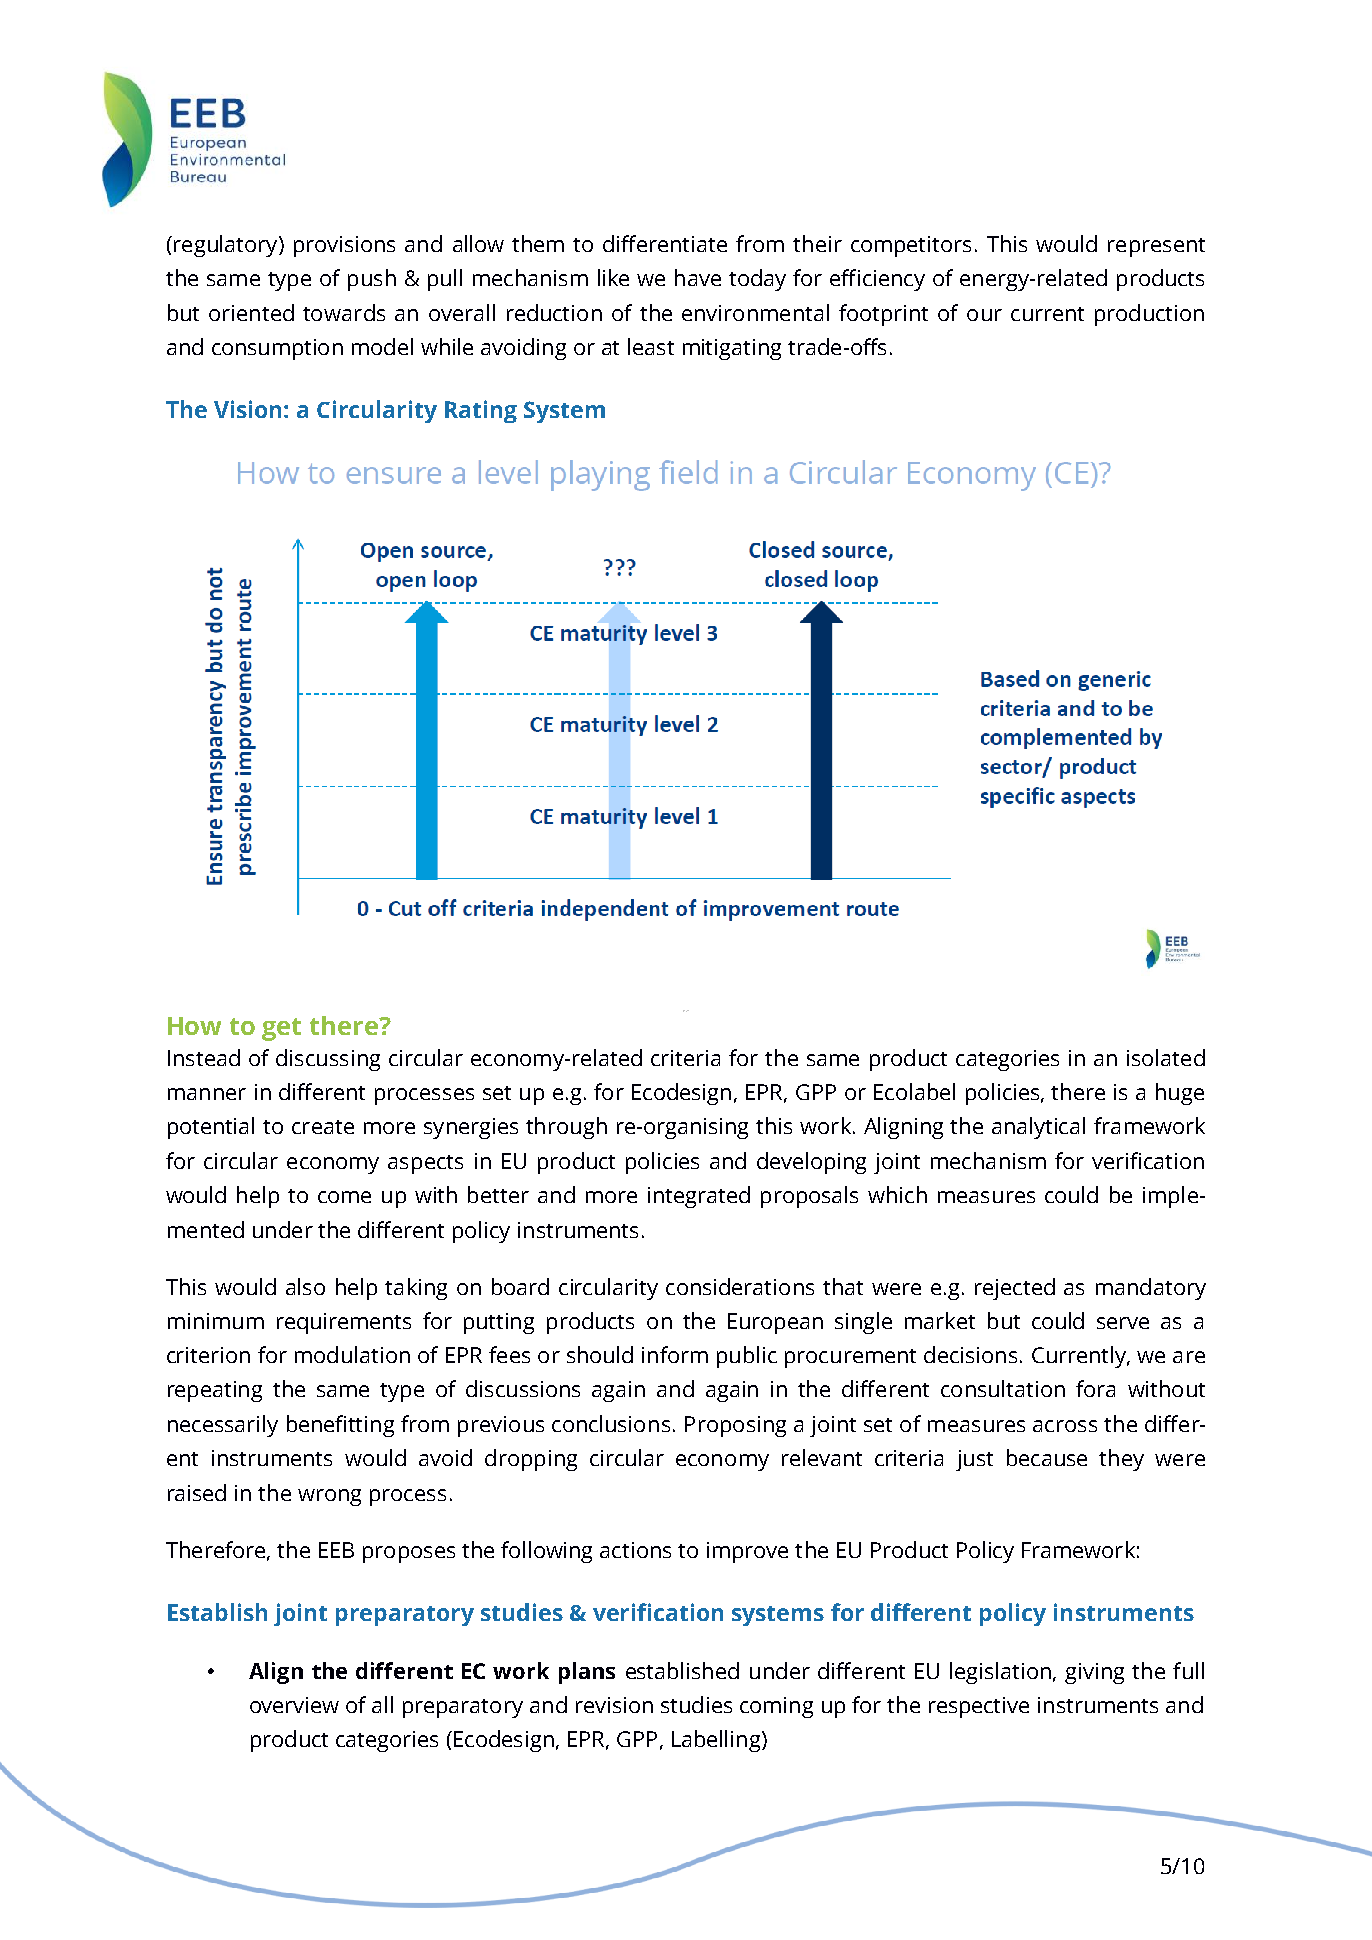 This screenshot has height=1940, width=1372. What do you see at coordinates (699, 1197) in the screenshot?
I see `integrated` at bounding box center [699, 1197].
